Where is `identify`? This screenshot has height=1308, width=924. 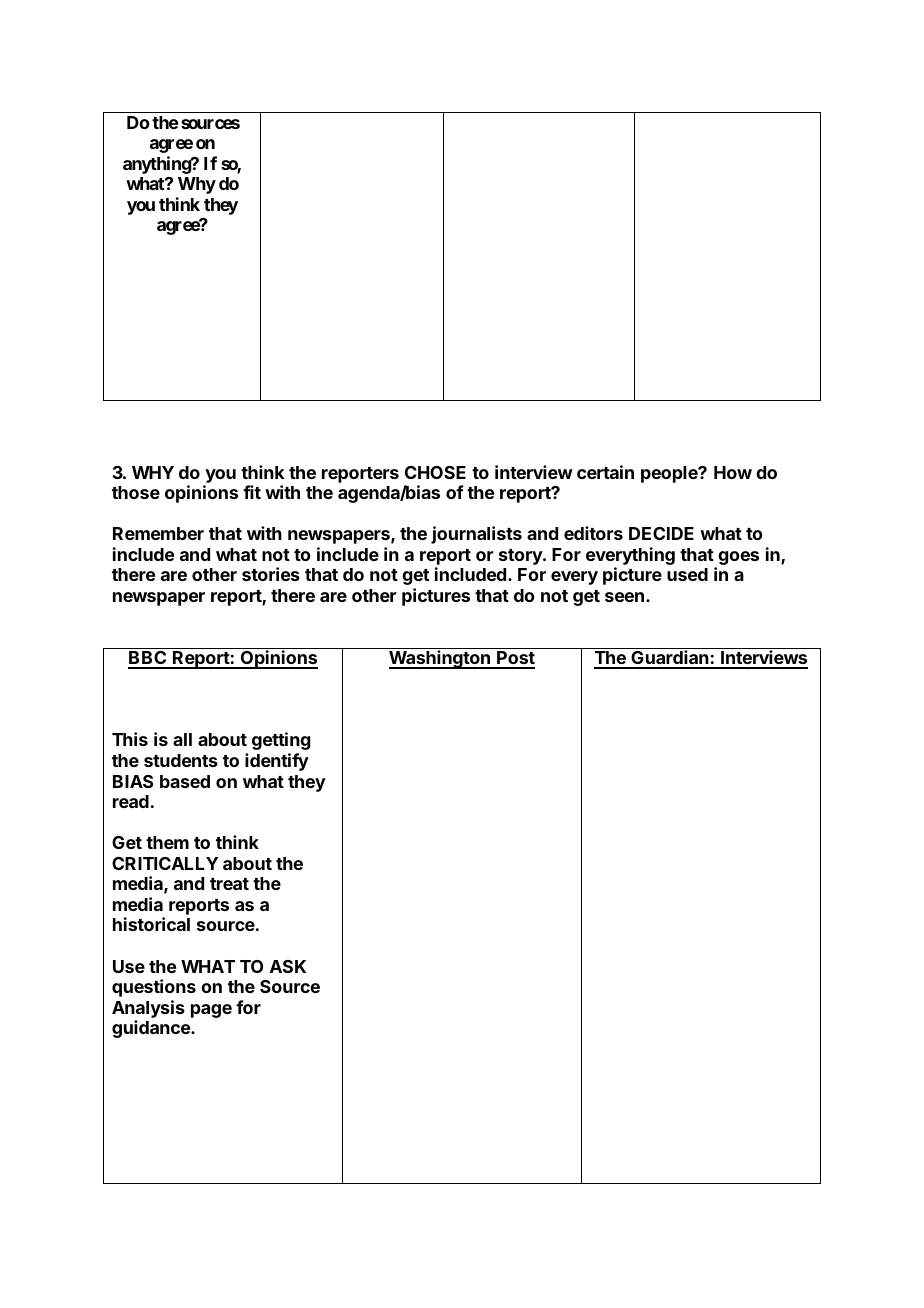 identify is located at coordinates (277, 762).
